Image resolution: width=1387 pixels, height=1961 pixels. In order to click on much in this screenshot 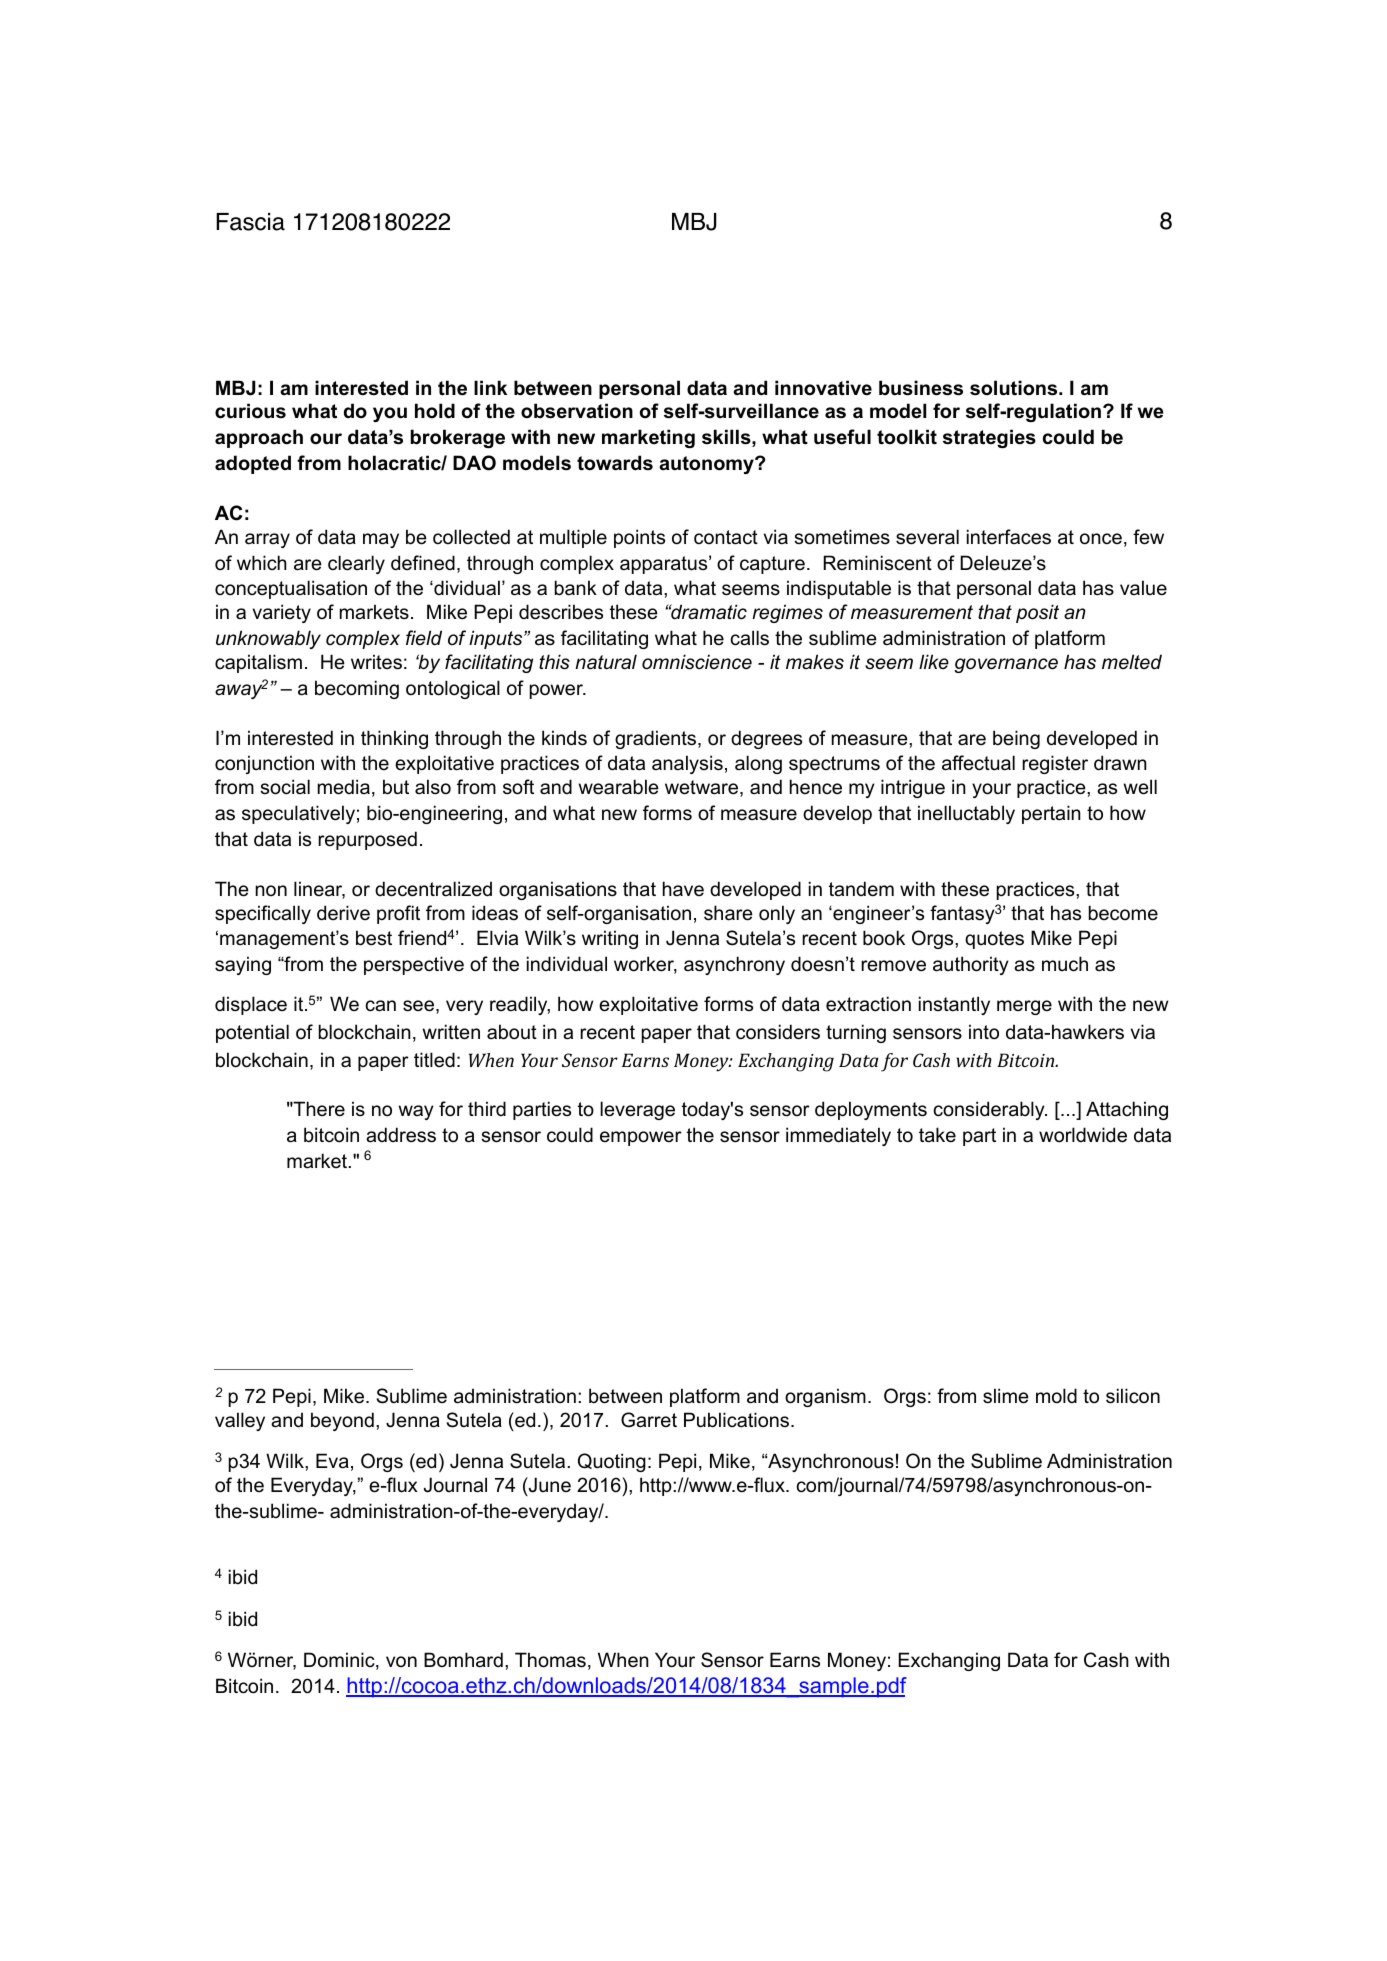, I will do `click(1065, 964)`.
